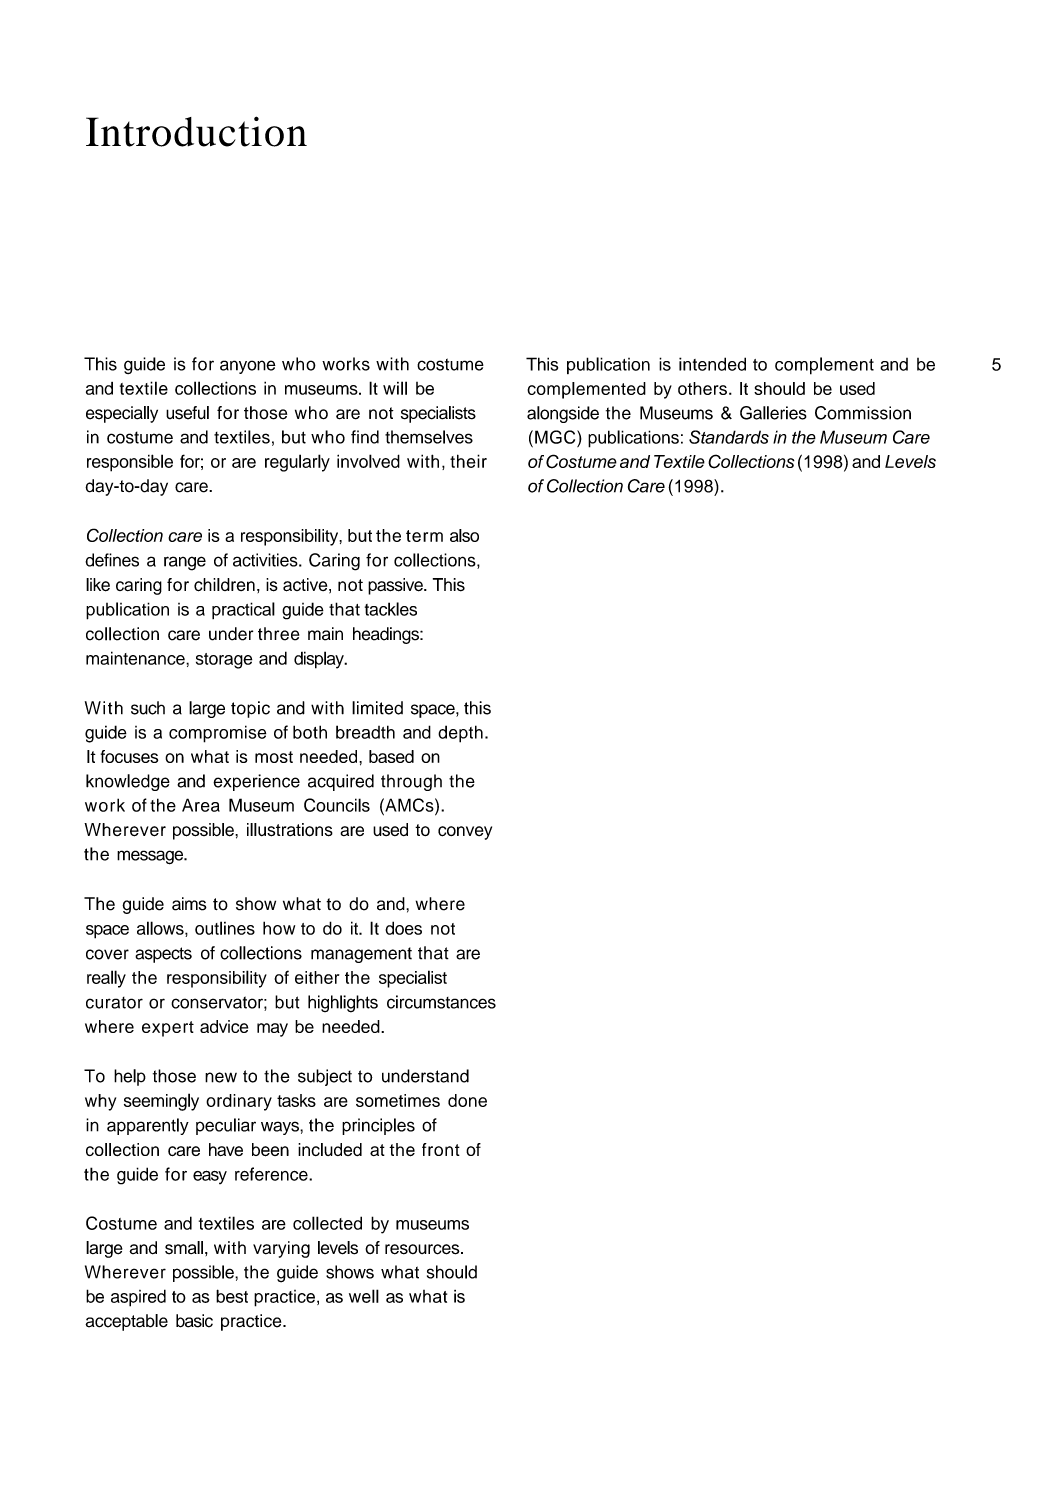  I want to click on best, so click(232, 1296).
